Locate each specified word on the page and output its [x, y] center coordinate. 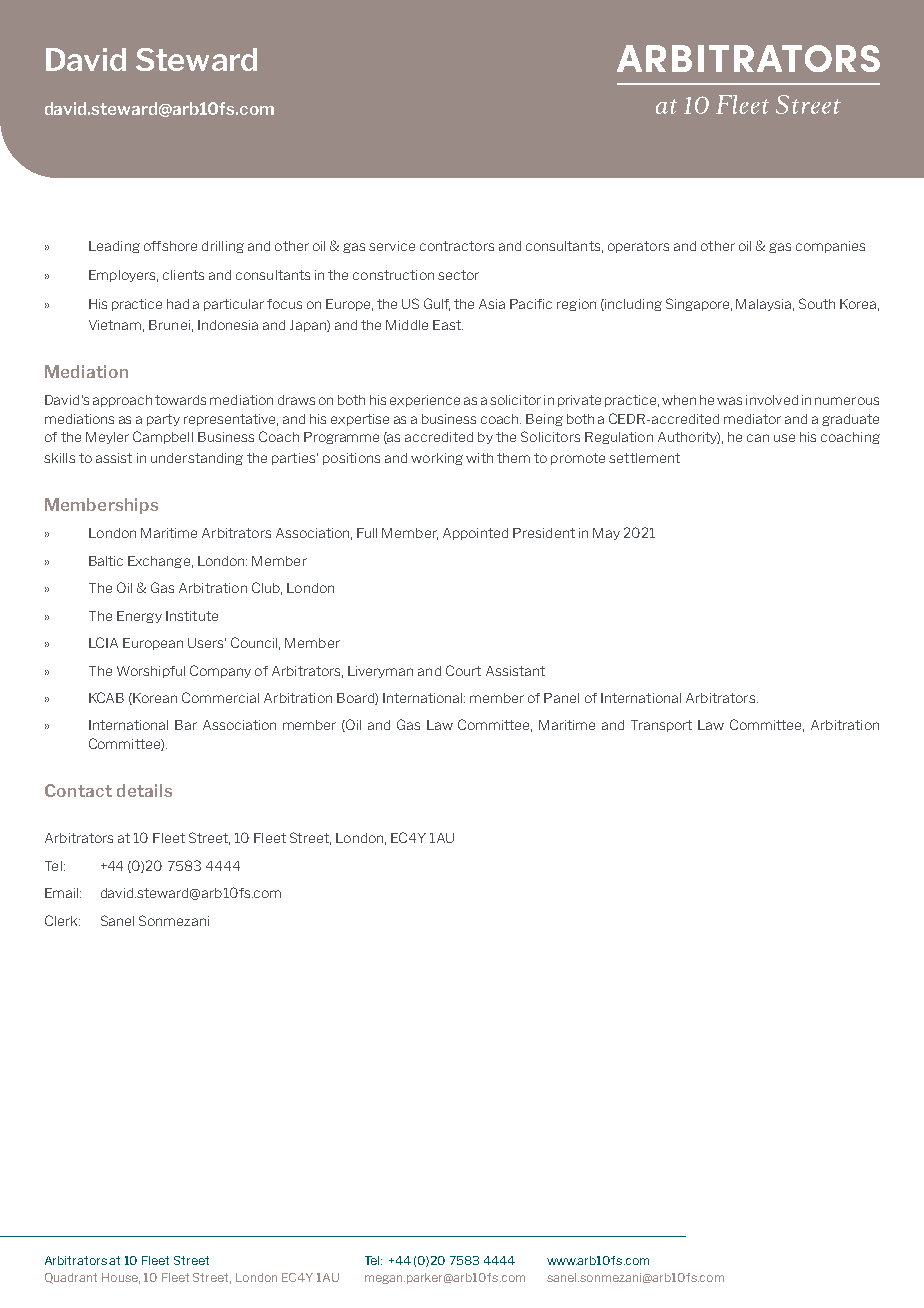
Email [63, 893]
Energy [139, 617]
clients [183, 275]
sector [458, 275]
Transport [661, 726]
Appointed [475, 534]
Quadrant [71, 1278]
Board [356, 699]
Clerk [62, 920]
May [606, 534]
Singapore [699, 304]
